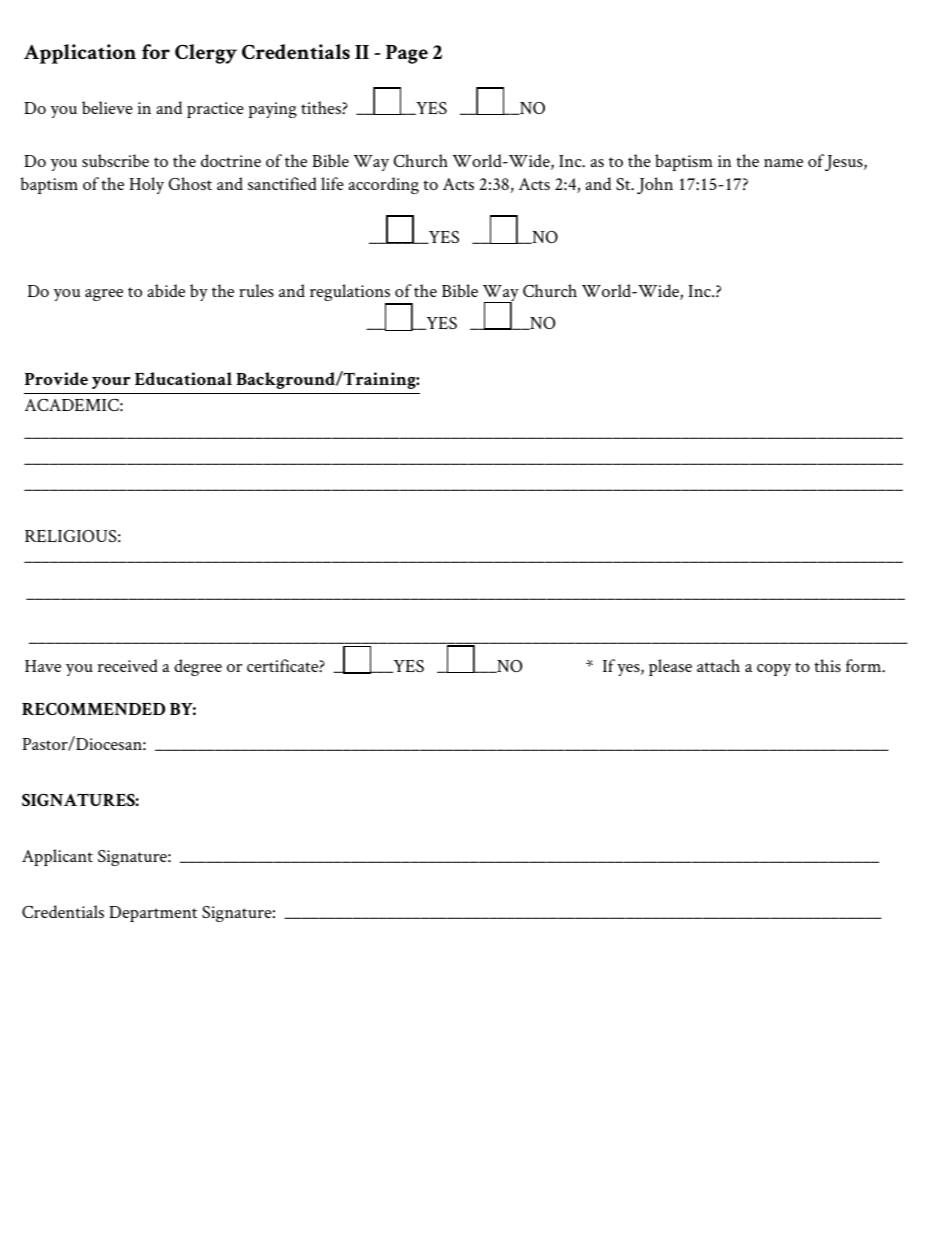 Image resolution: width=952 pixels, height=1233 pixels. Describe the element at coordinates (655, 185) in the screenshot. I see `John` at that location.
